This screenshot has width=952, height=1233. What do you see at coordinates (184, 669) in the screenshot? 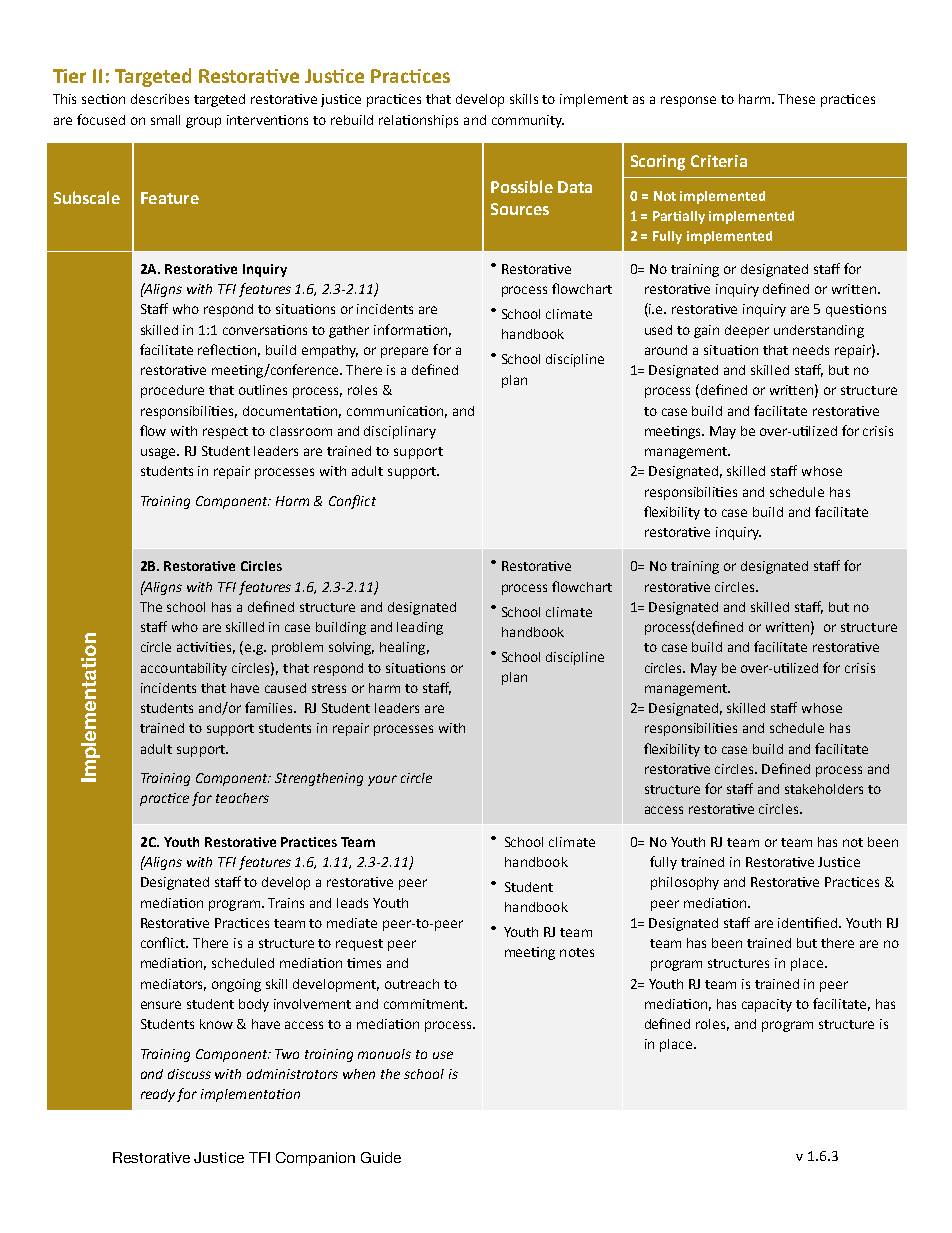
I see `accountability` at bounding box center [184, 669].
